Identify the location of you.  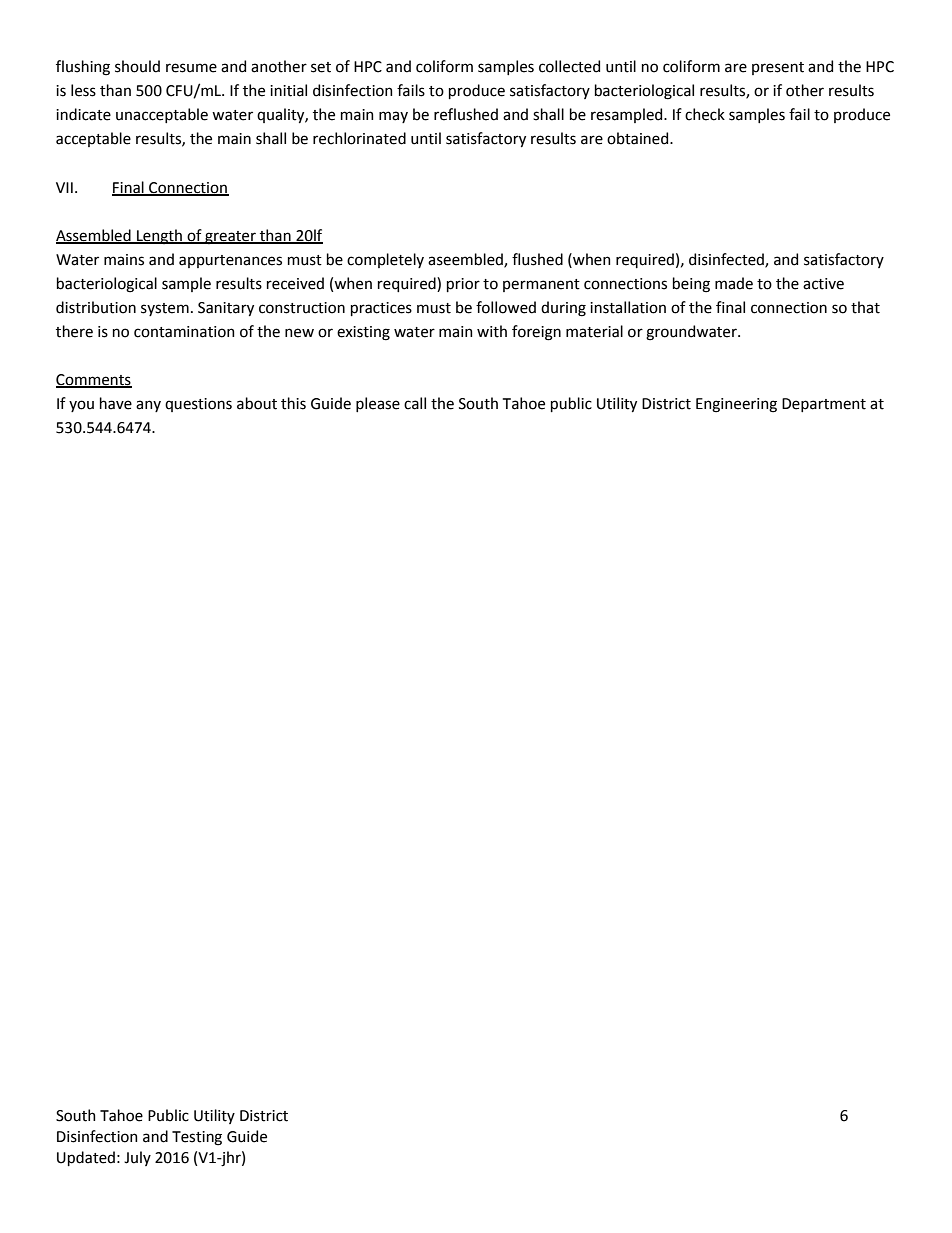
(81, 406).
